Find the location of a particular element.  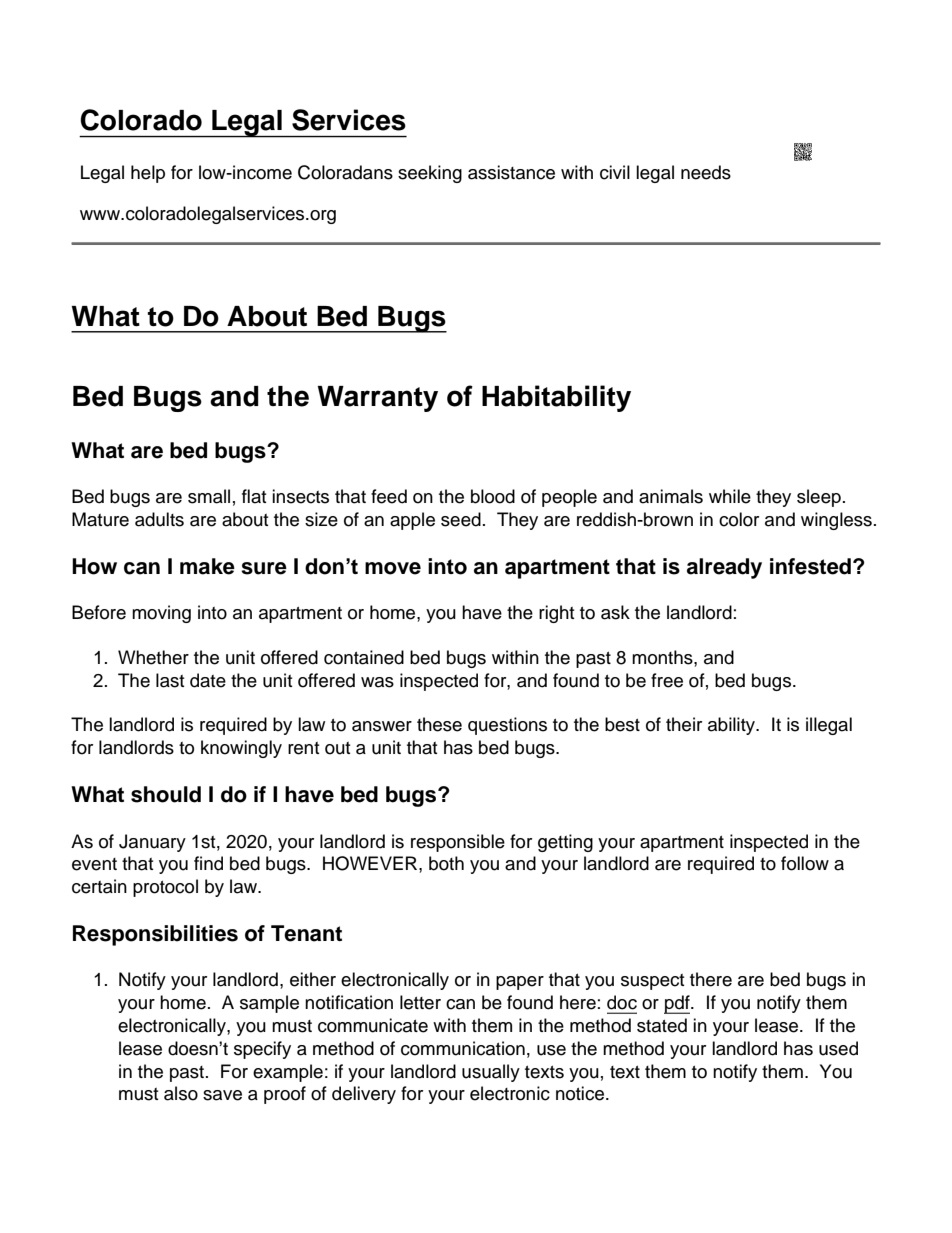

also is located at coordinates (181, 1093).
